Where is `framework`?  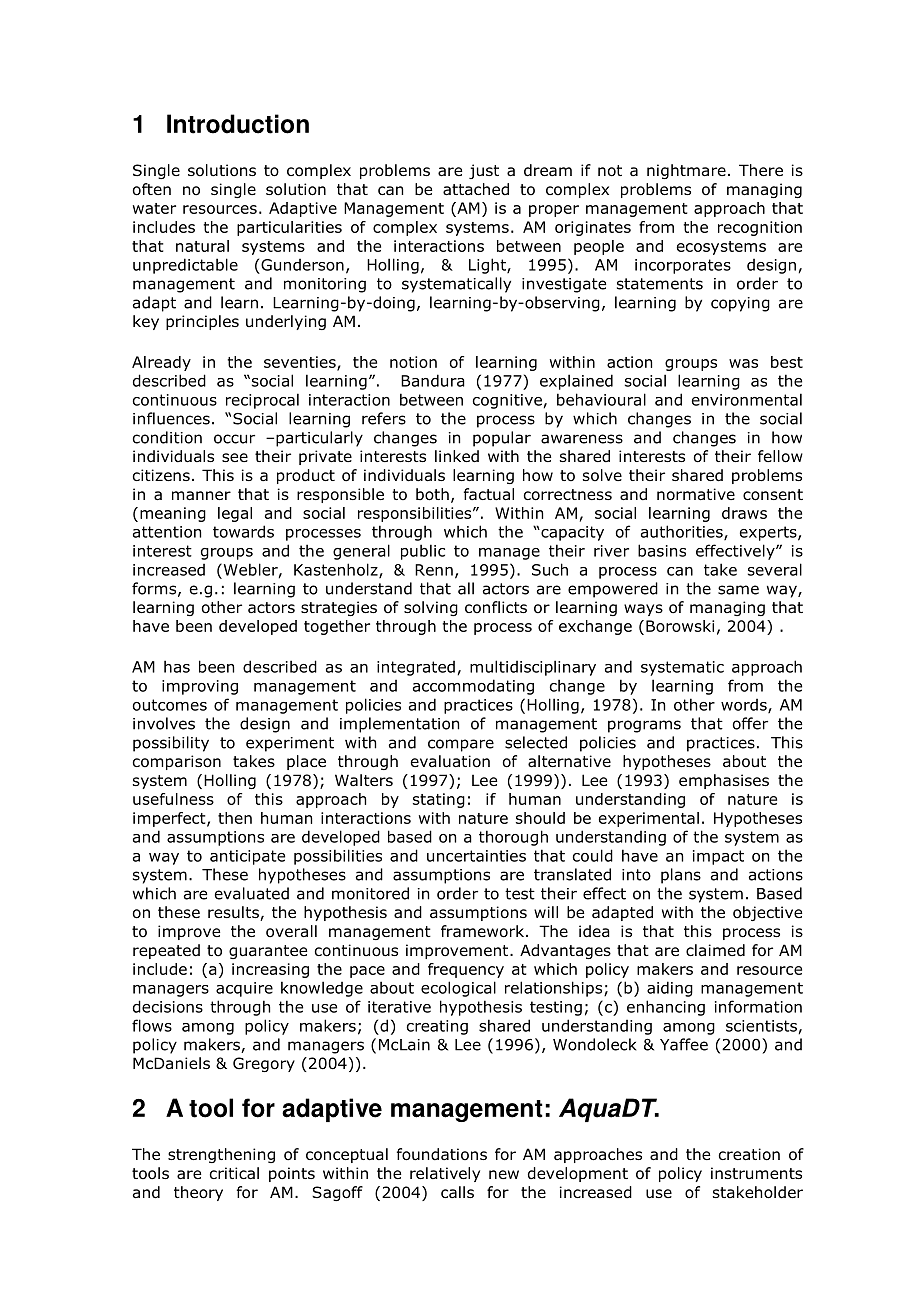 framework is located at coordinates (484, 931).
